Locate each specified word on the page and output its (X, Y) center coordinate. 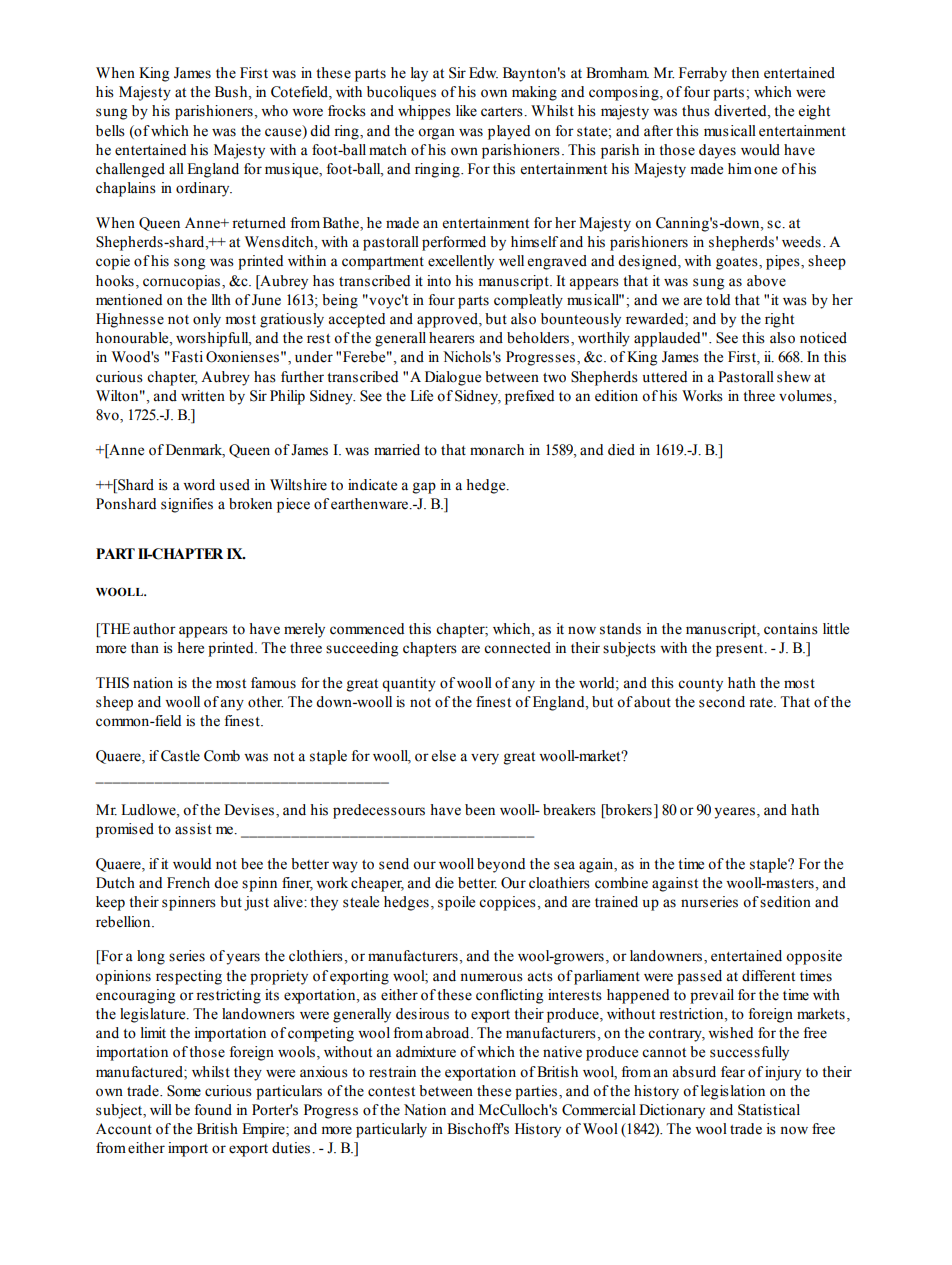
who (274, 111)
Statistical (769, 1110)
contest (391, 1092)
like (466, 111)
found (213, 1110)
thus (696, 111)
